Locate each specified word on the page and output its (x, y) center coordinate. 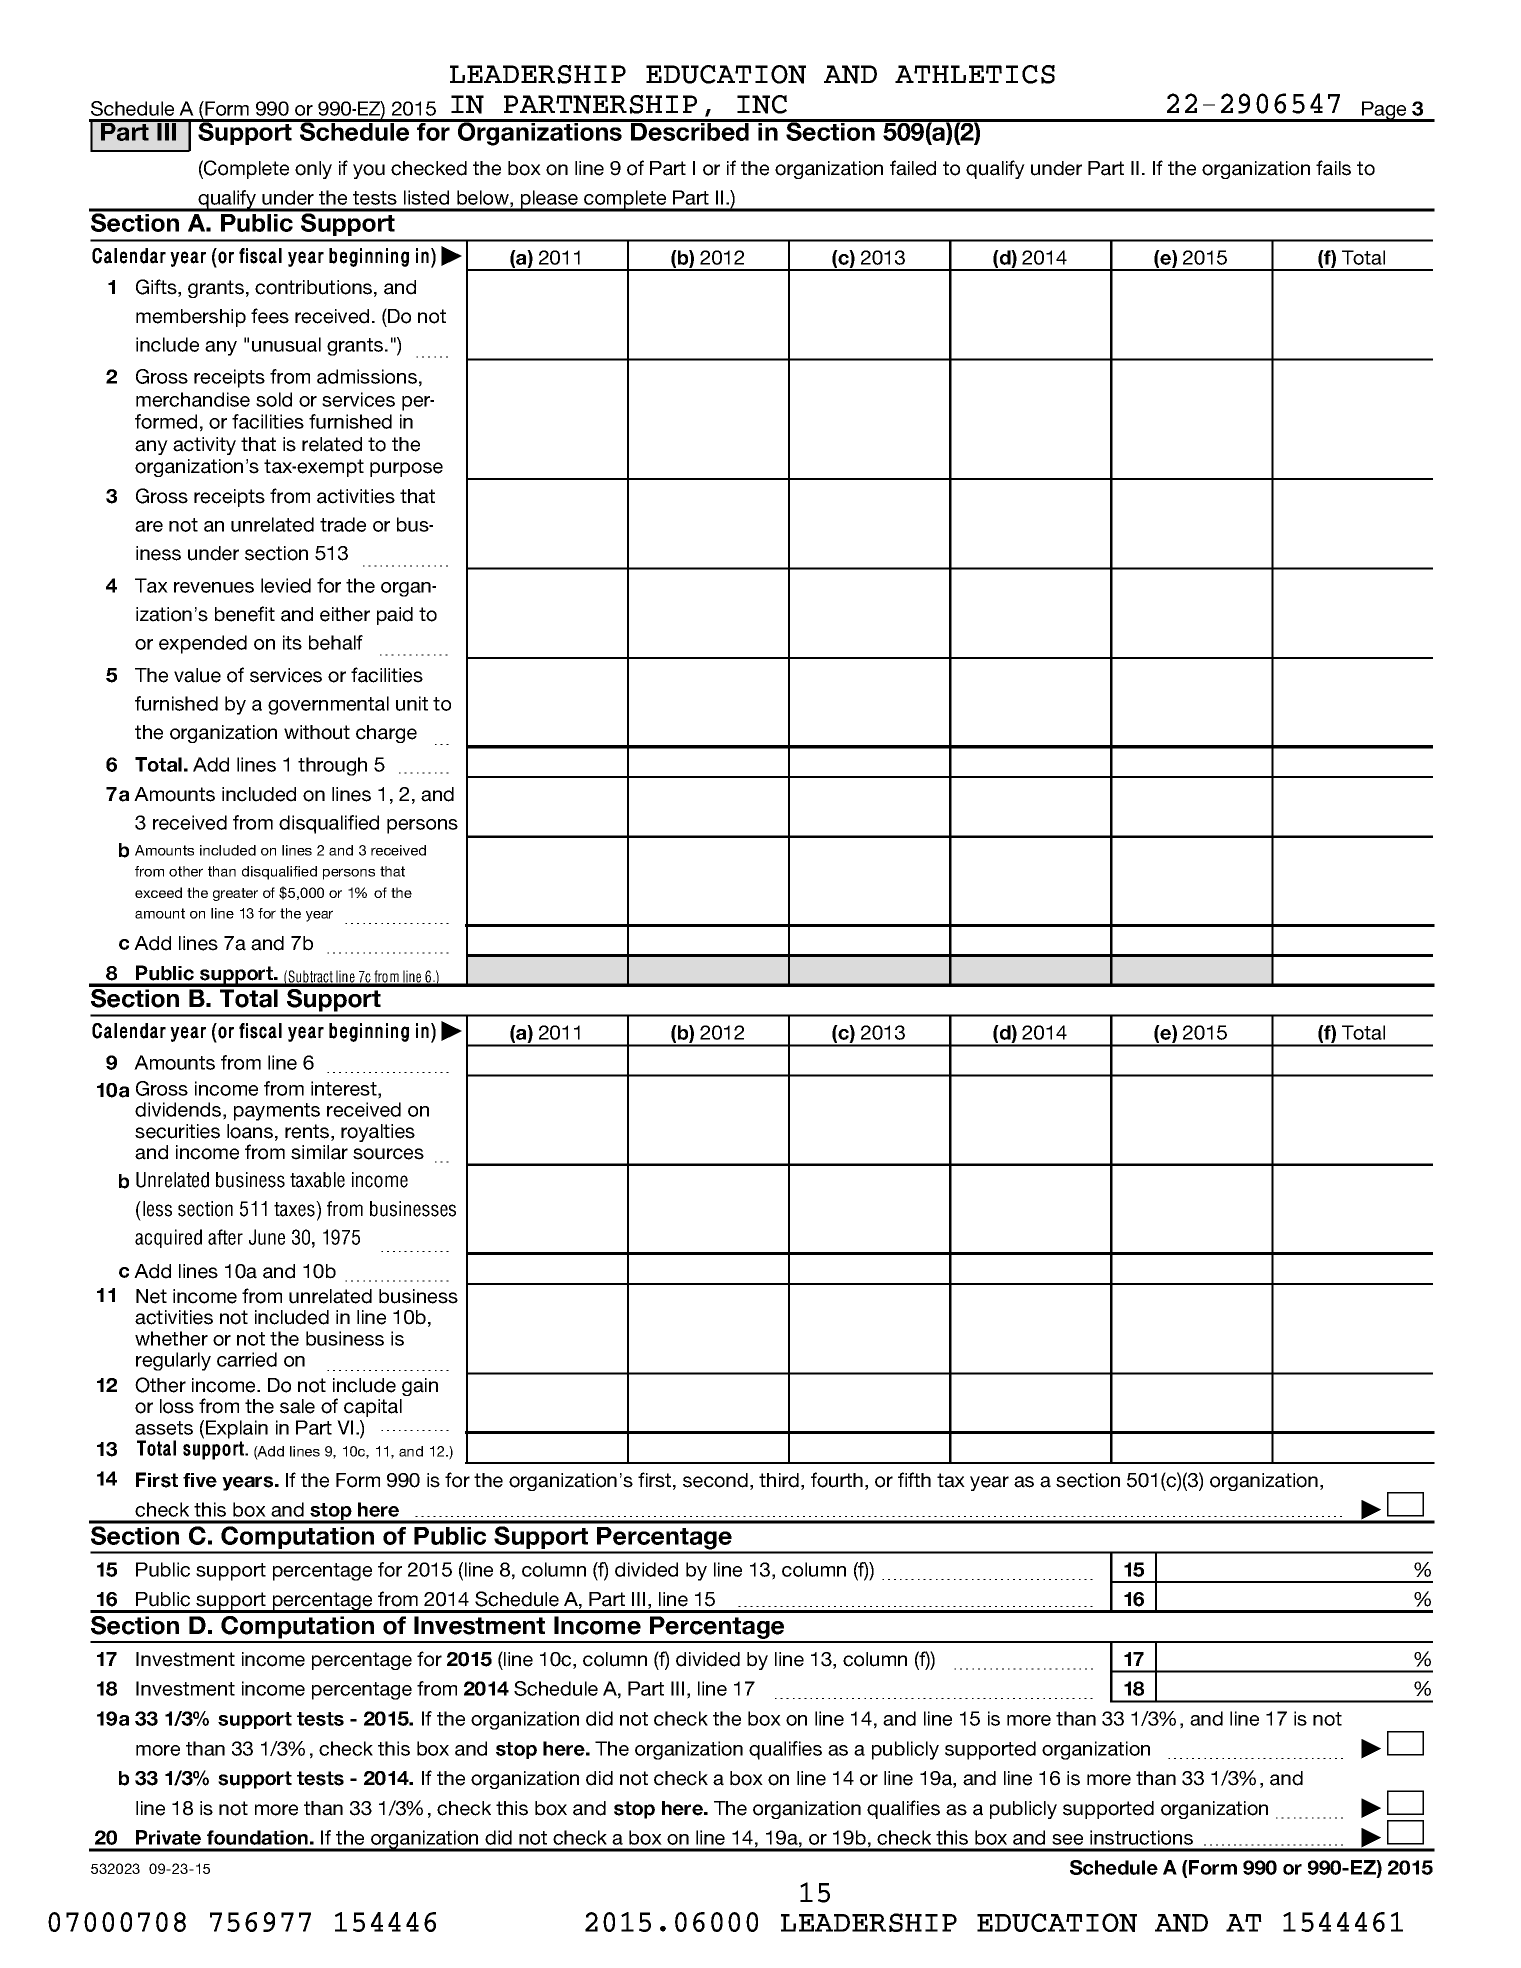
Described (690, 130)
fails (1333, 168)
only (313, 170)
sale (297, 1406)
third (779, 1480)
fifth (914, 1479)
